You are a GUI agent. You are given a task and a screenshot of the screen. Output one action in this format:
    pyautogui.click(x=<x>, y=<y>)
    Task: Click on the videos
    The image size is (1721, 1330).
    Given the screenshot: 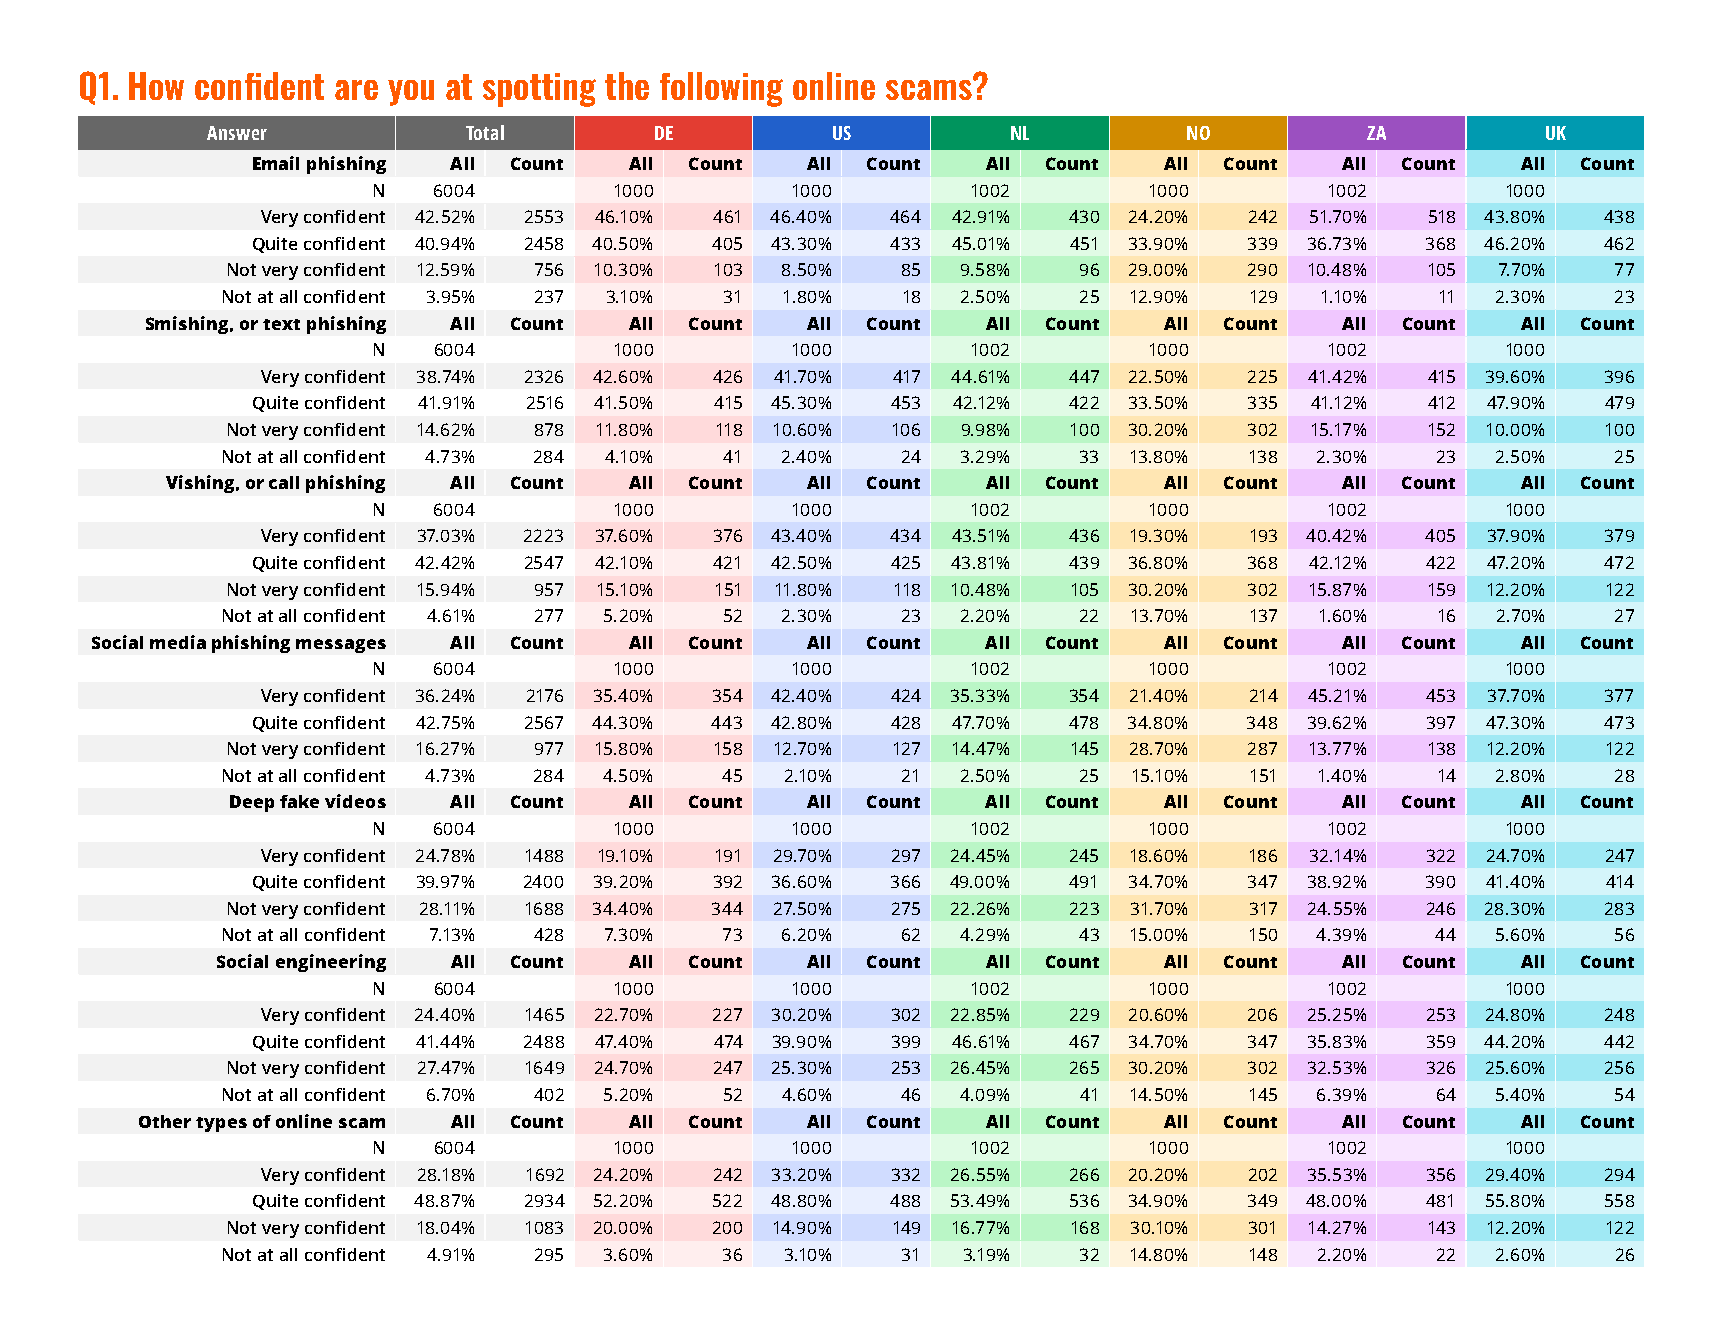 What is the action you would take?
    pyautogui.click(x=355, y=801)
